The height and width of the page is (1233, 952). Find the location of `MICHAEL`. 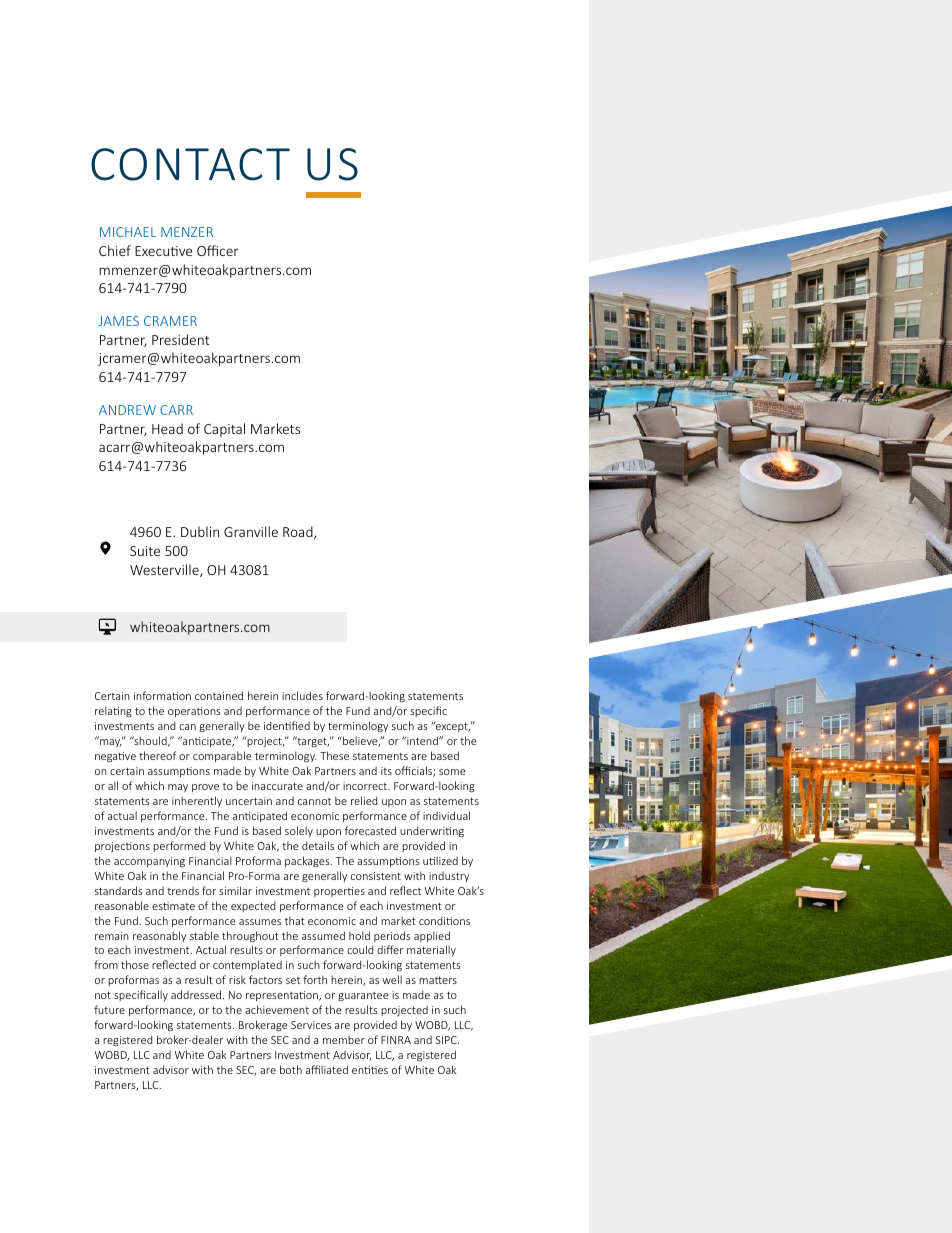

MICHAEL is located at coordinates (128, 232).
